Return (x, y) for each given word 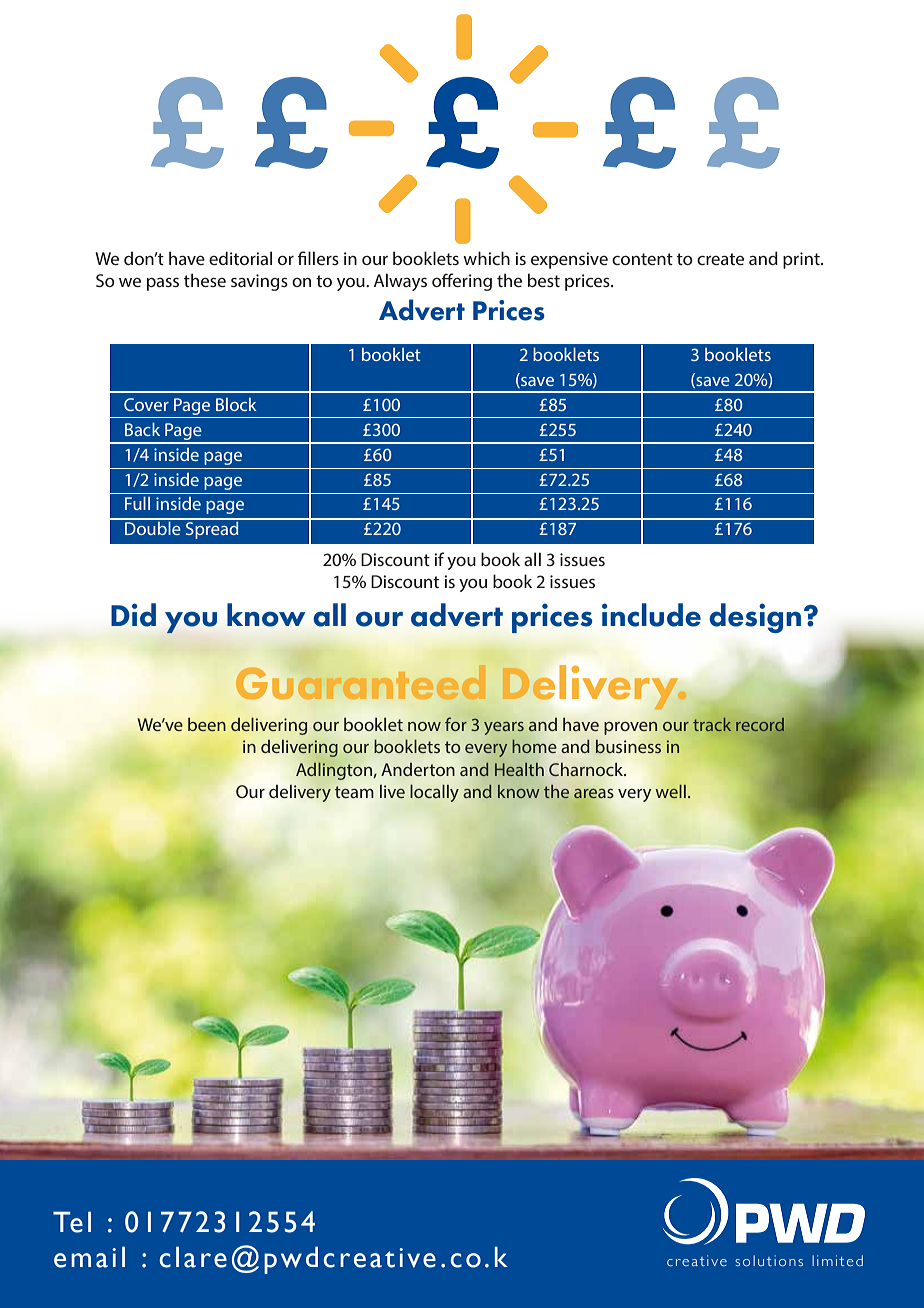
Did (133, 615)
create (720, 259)
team (354, 792)
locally (434, 793)
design (755, 618)
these (205, 280)
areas (593, 794)
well (671, 791)
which (486, 258)
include (651, 615)
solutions (769, 1260)
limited (837, 1260)
